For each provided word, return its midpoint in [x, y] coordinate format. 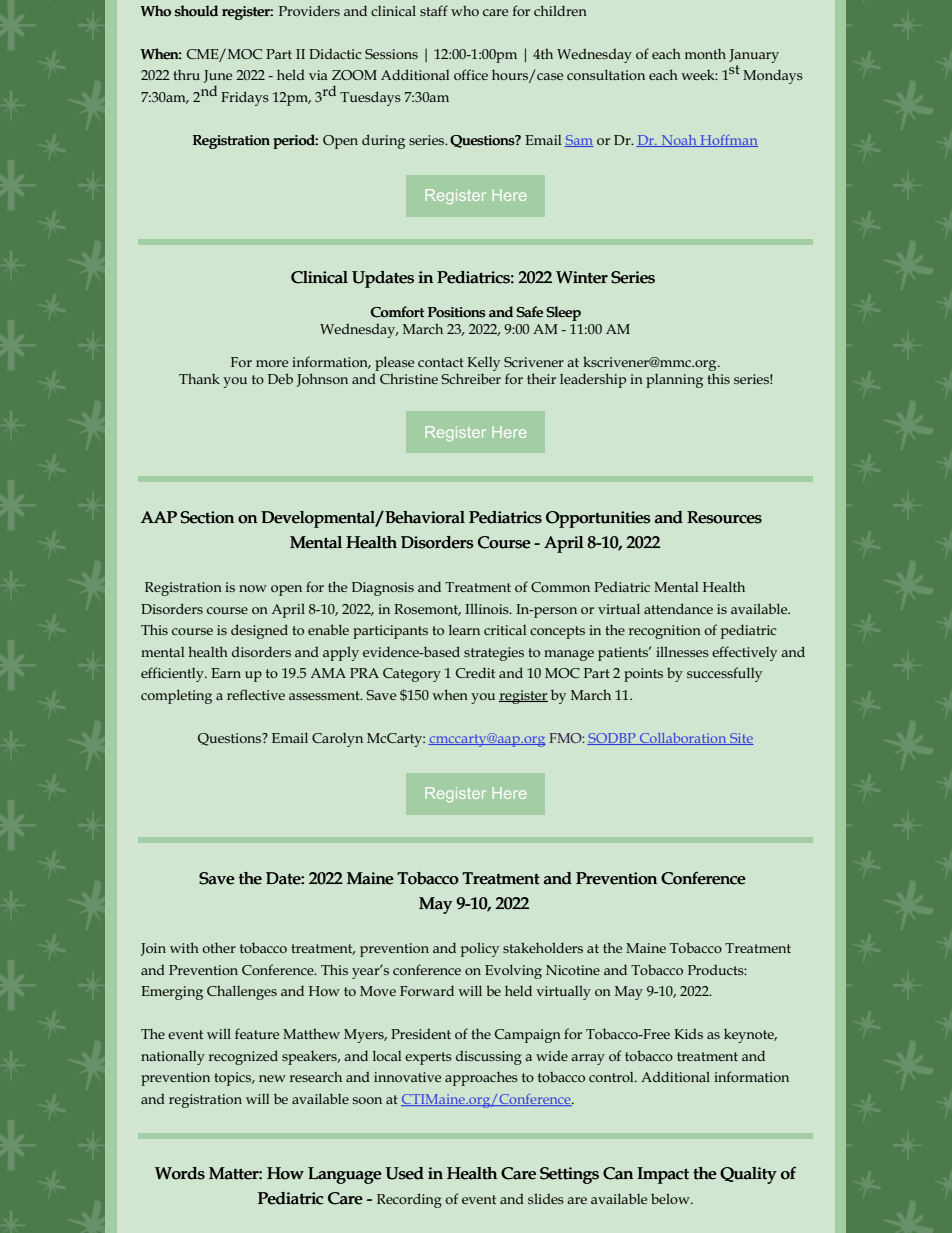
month [705, 53]
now [253, 588]
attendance [678, 608]
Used [404, 1173]
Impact [663, 1175]
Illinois [488, 608]
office [471, 74]
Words [180, 1173]
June [218, 76]
